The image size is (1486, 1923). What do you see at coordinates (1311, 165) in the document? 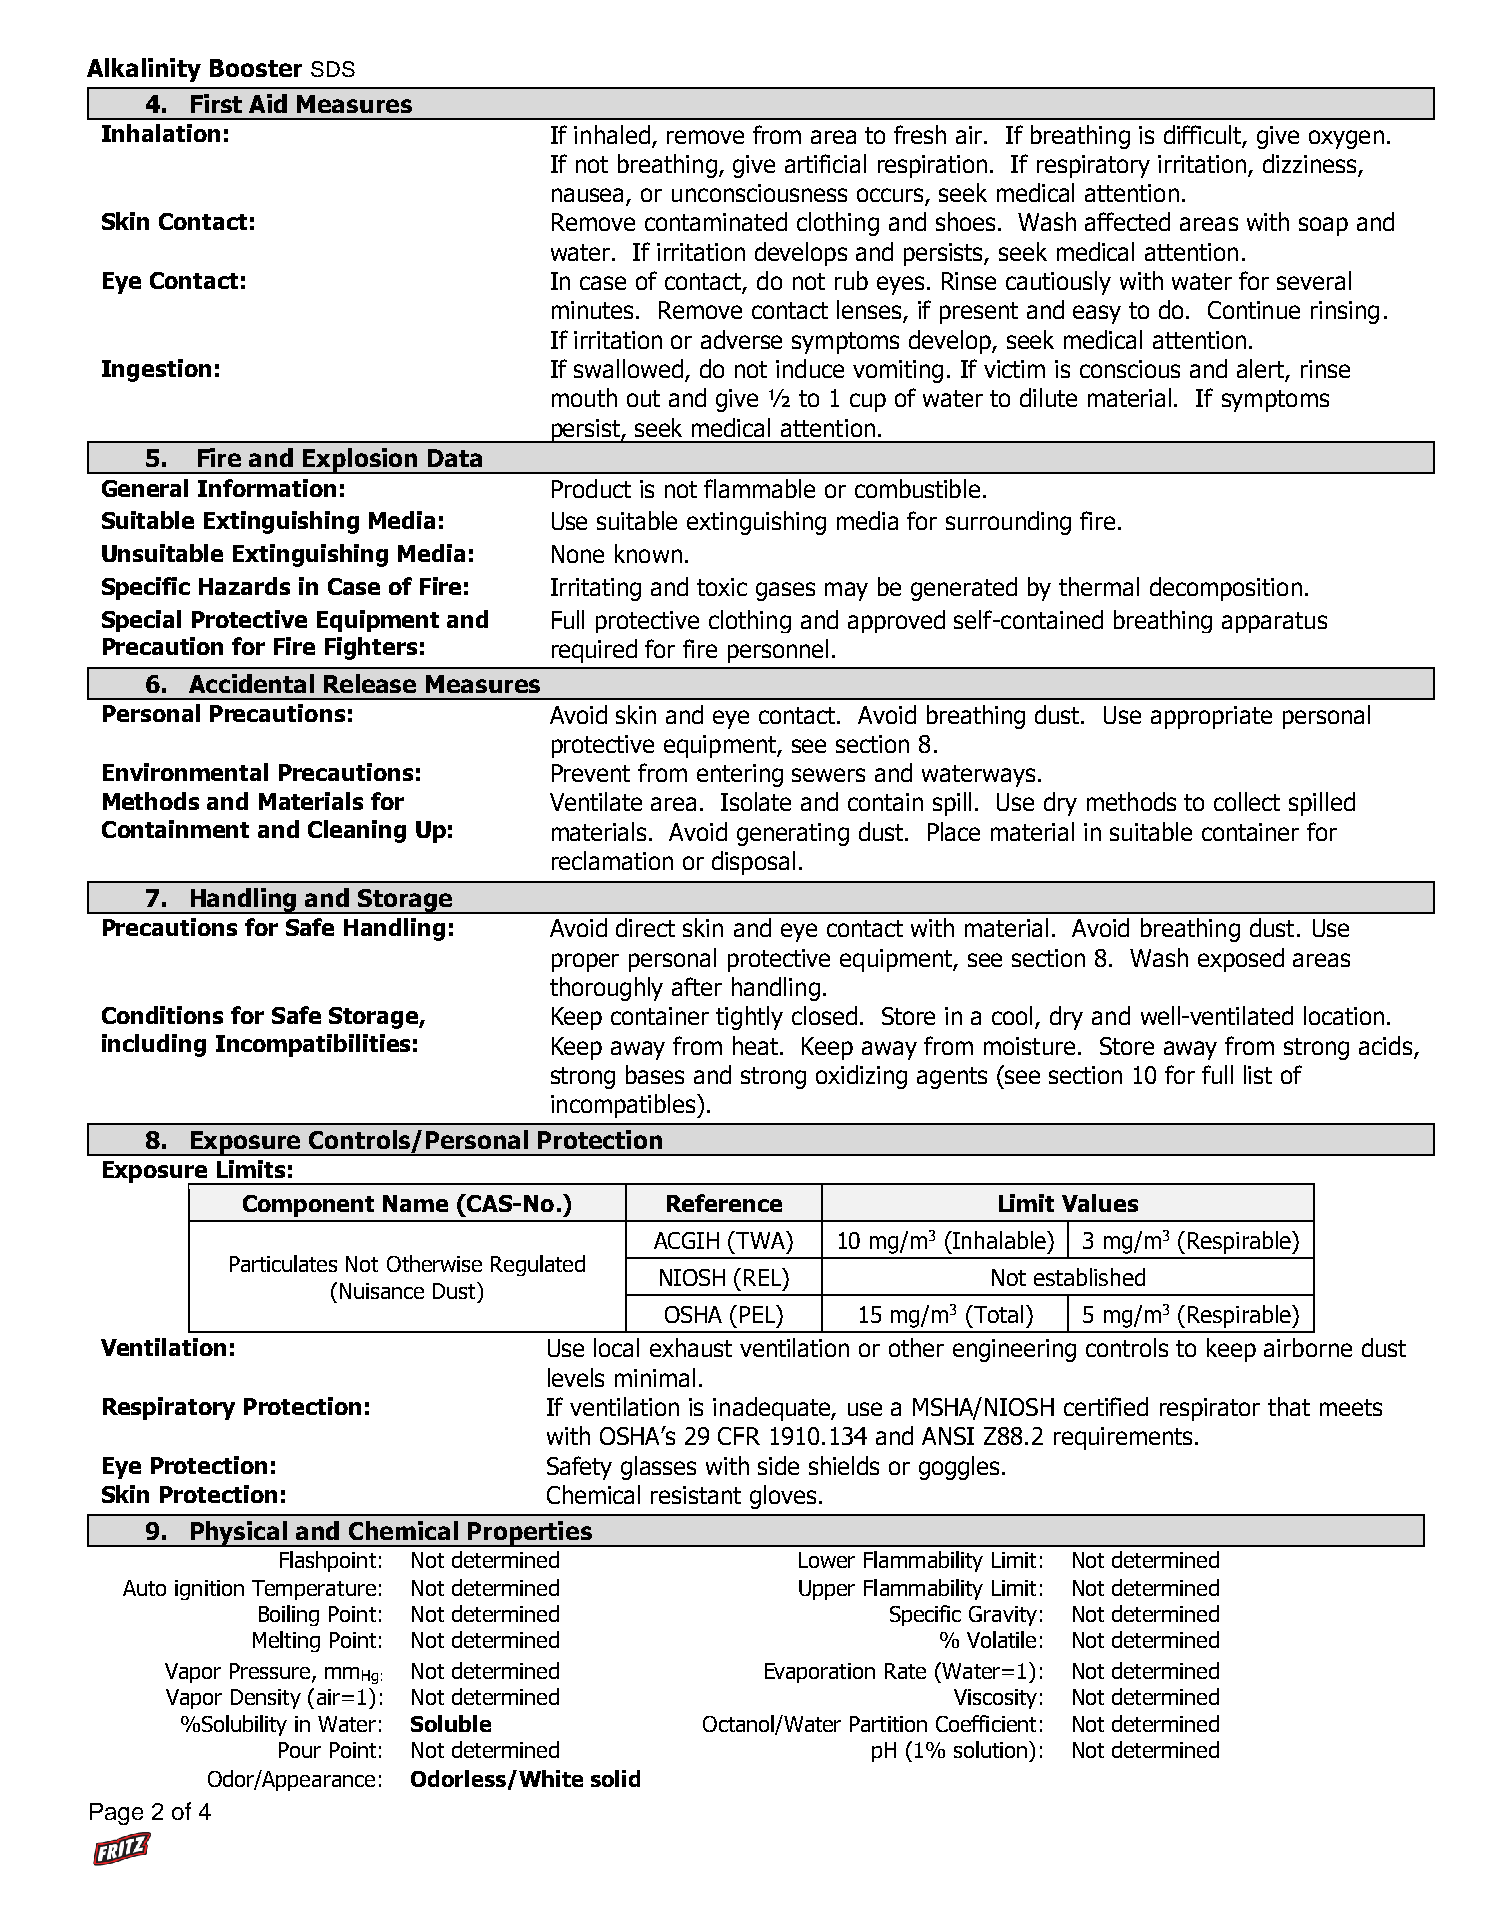
I see `dizziness` at bounding box center [1311, 165].
